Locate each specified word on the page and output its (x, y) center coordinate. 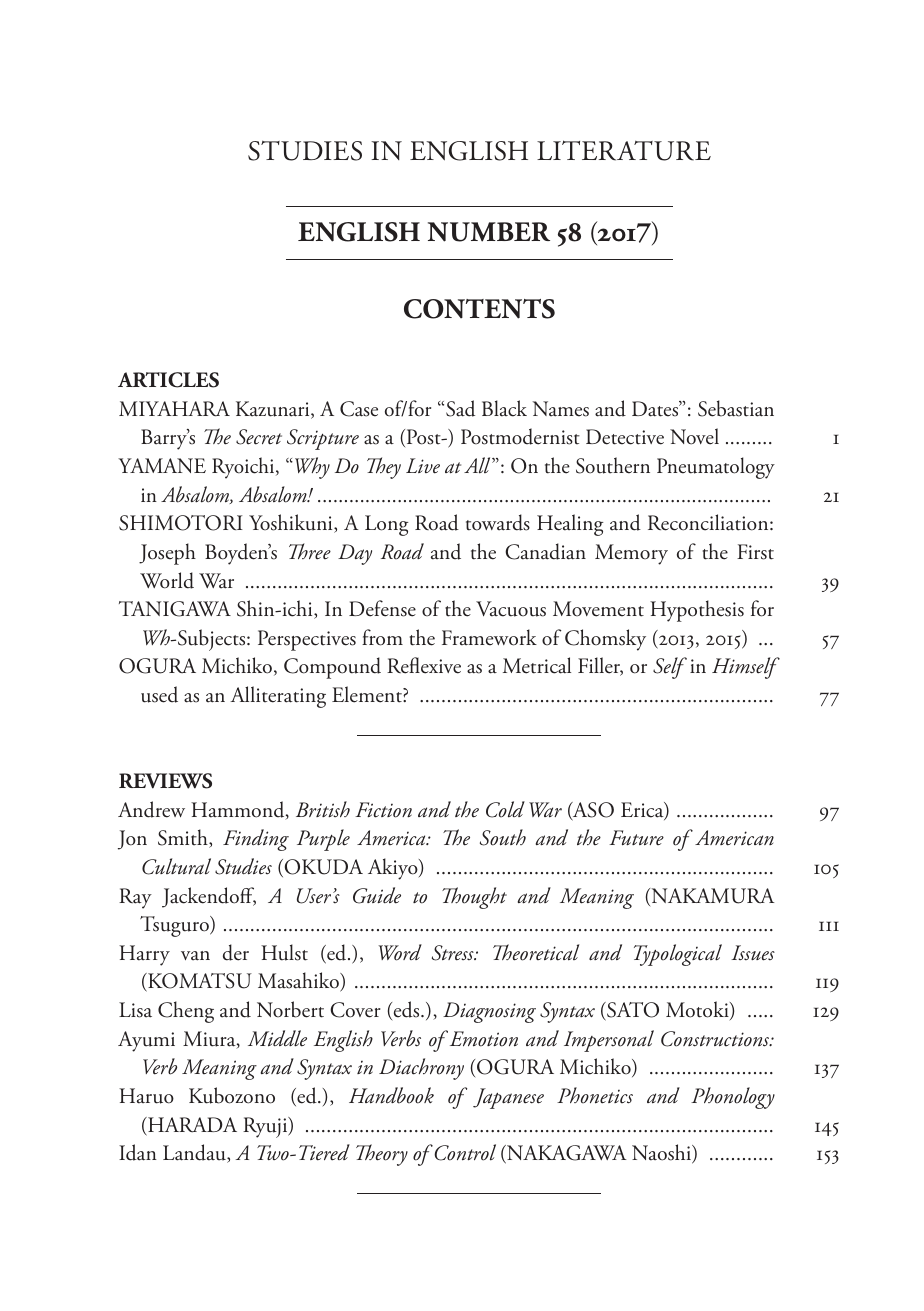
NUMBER (489, 232)
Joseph (167, 554)
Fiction (383, 810)
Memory (631, 554)
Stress (454, 953)
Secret (259, 437)
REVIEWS (165, 781)
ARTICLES (168, 380)
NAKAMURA (712, 897)
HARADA (191, 1126)
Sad (460, 408)
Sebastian (736, 408)
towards (498, 522)
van (195, 956)
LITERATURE (624, 150)
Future (636, 838)
